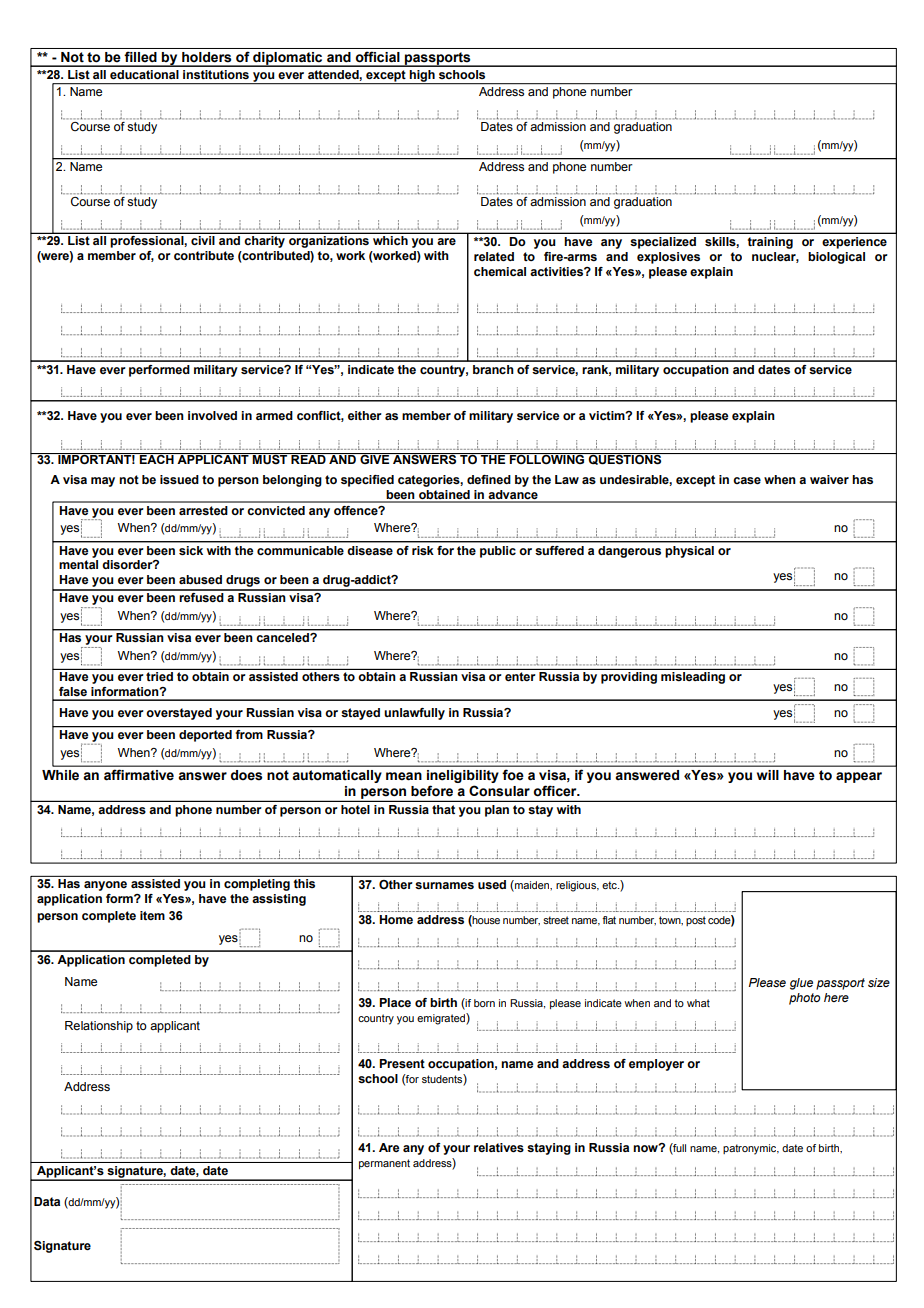 This document has width=924, height=1308. I want to click on issued, so click(179, 480).
